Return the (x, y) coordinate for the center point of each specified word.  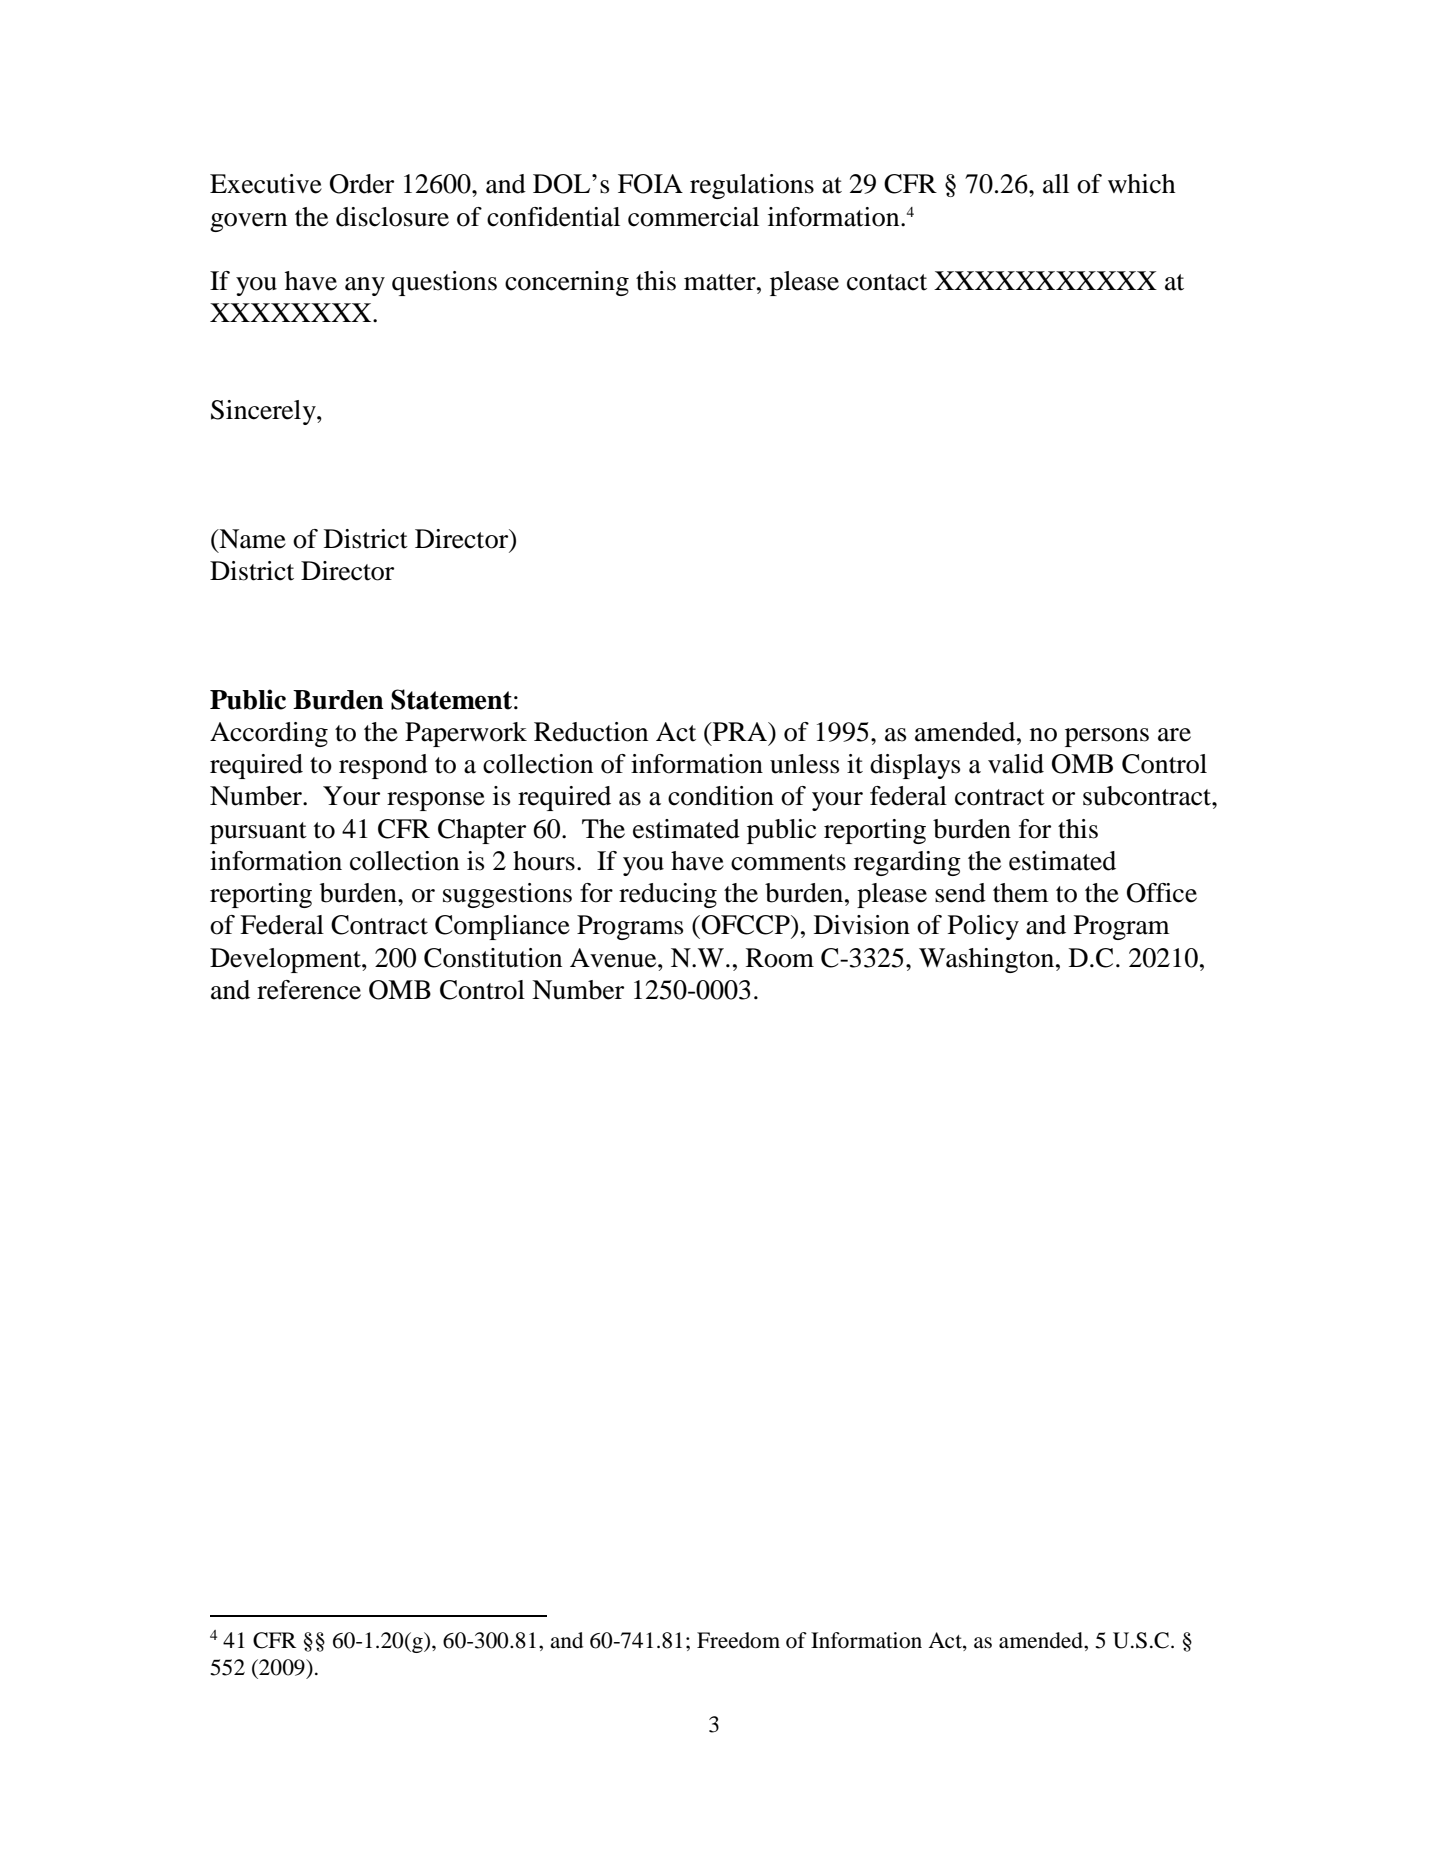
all (1056, 184)
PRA (740, 731)
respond (383, 766)
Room (780, 958)
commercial (693, 217)
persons (1107, 737)
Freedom (738, 1640)
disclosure (392, 217)
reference (309, 990)
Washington (986, 960)
